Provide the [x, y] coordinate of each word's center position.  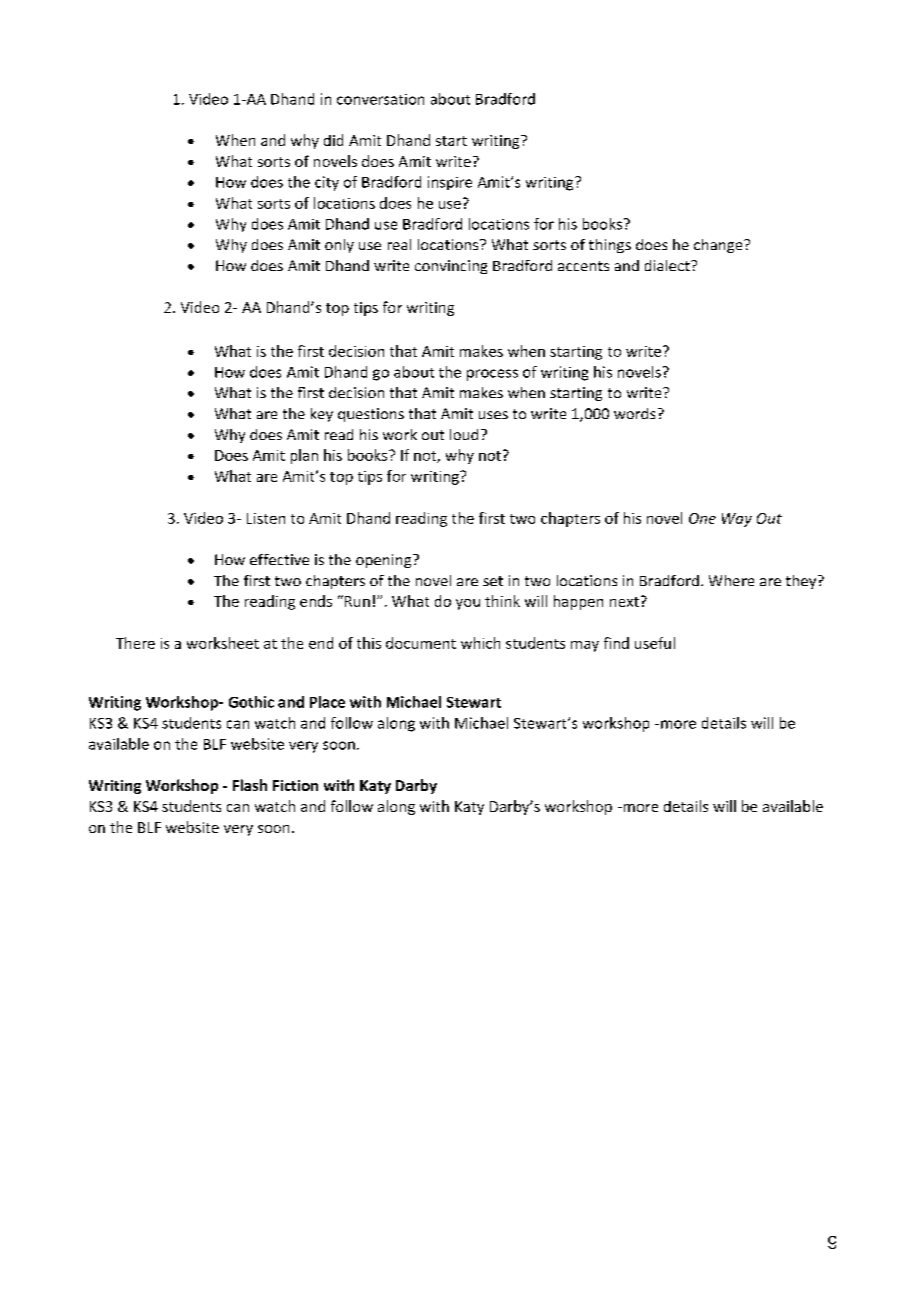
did [333, 140]
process [492, 375]
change [719, 246]
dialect [668, 265]
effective [279, 559]
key [322, 415]
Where [731, 580]
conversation [380, 99]
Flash [250, 785]
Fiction [295, 785]
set [493, 581]
